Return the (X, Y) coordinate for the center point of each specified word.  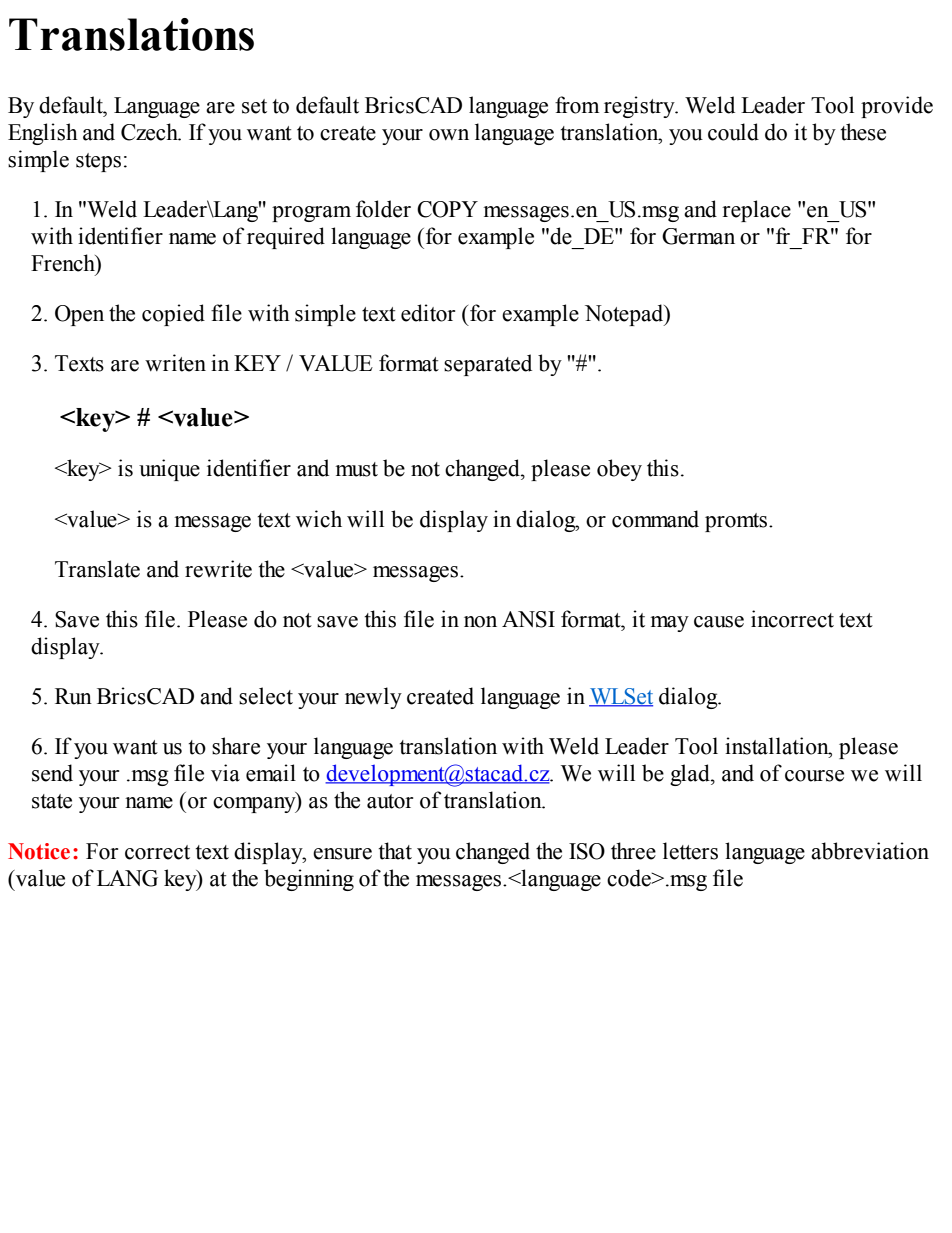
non (480, 622)
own (449, 135)
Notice (39, 851)
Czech (150, 132)
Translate (97, 569)
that (395, 851)
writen (175, 363)
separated (488, 365)
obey (619, 470)
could (733, 132)
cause (719, 622)
